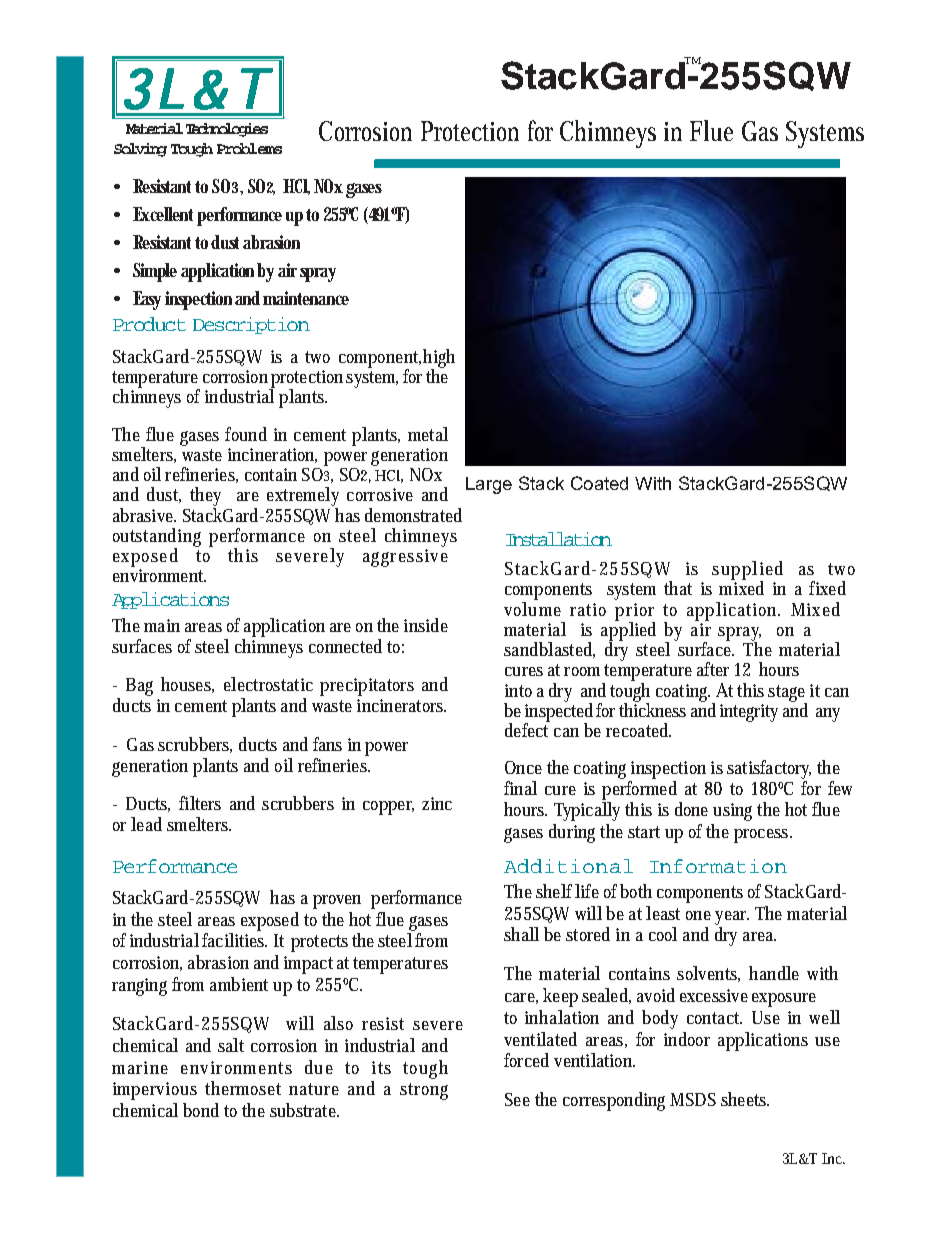 The height and width of the screenshot is (1233, 952). I want to click on supplied, so click(747, 571).
